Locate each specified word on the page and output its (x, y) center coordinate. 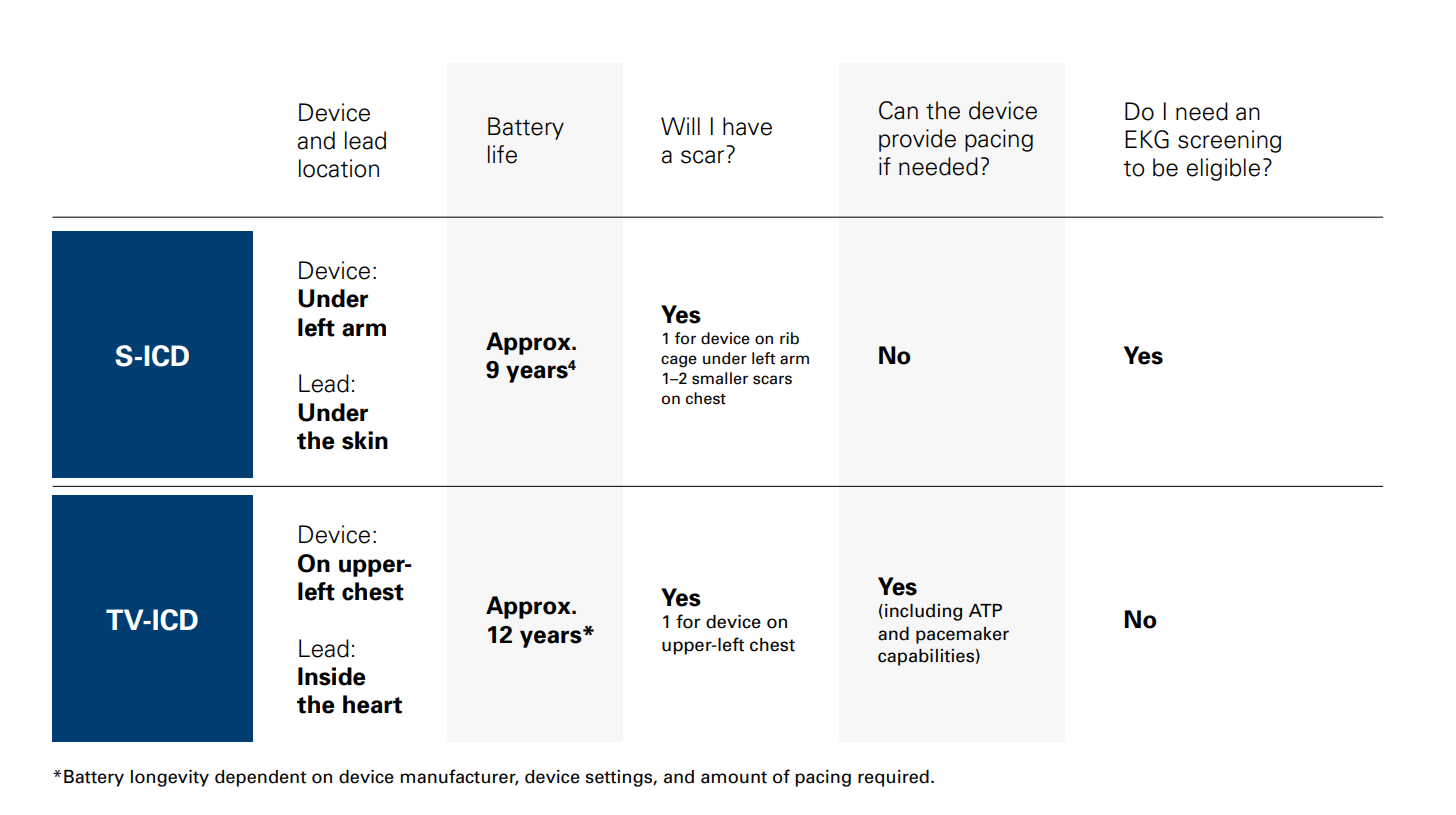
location (339, 168)
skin (365, 440)
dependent (260, 778)
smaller (720, 378)
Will (680, 126)
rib (789, 338)
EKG (1147, 139)
